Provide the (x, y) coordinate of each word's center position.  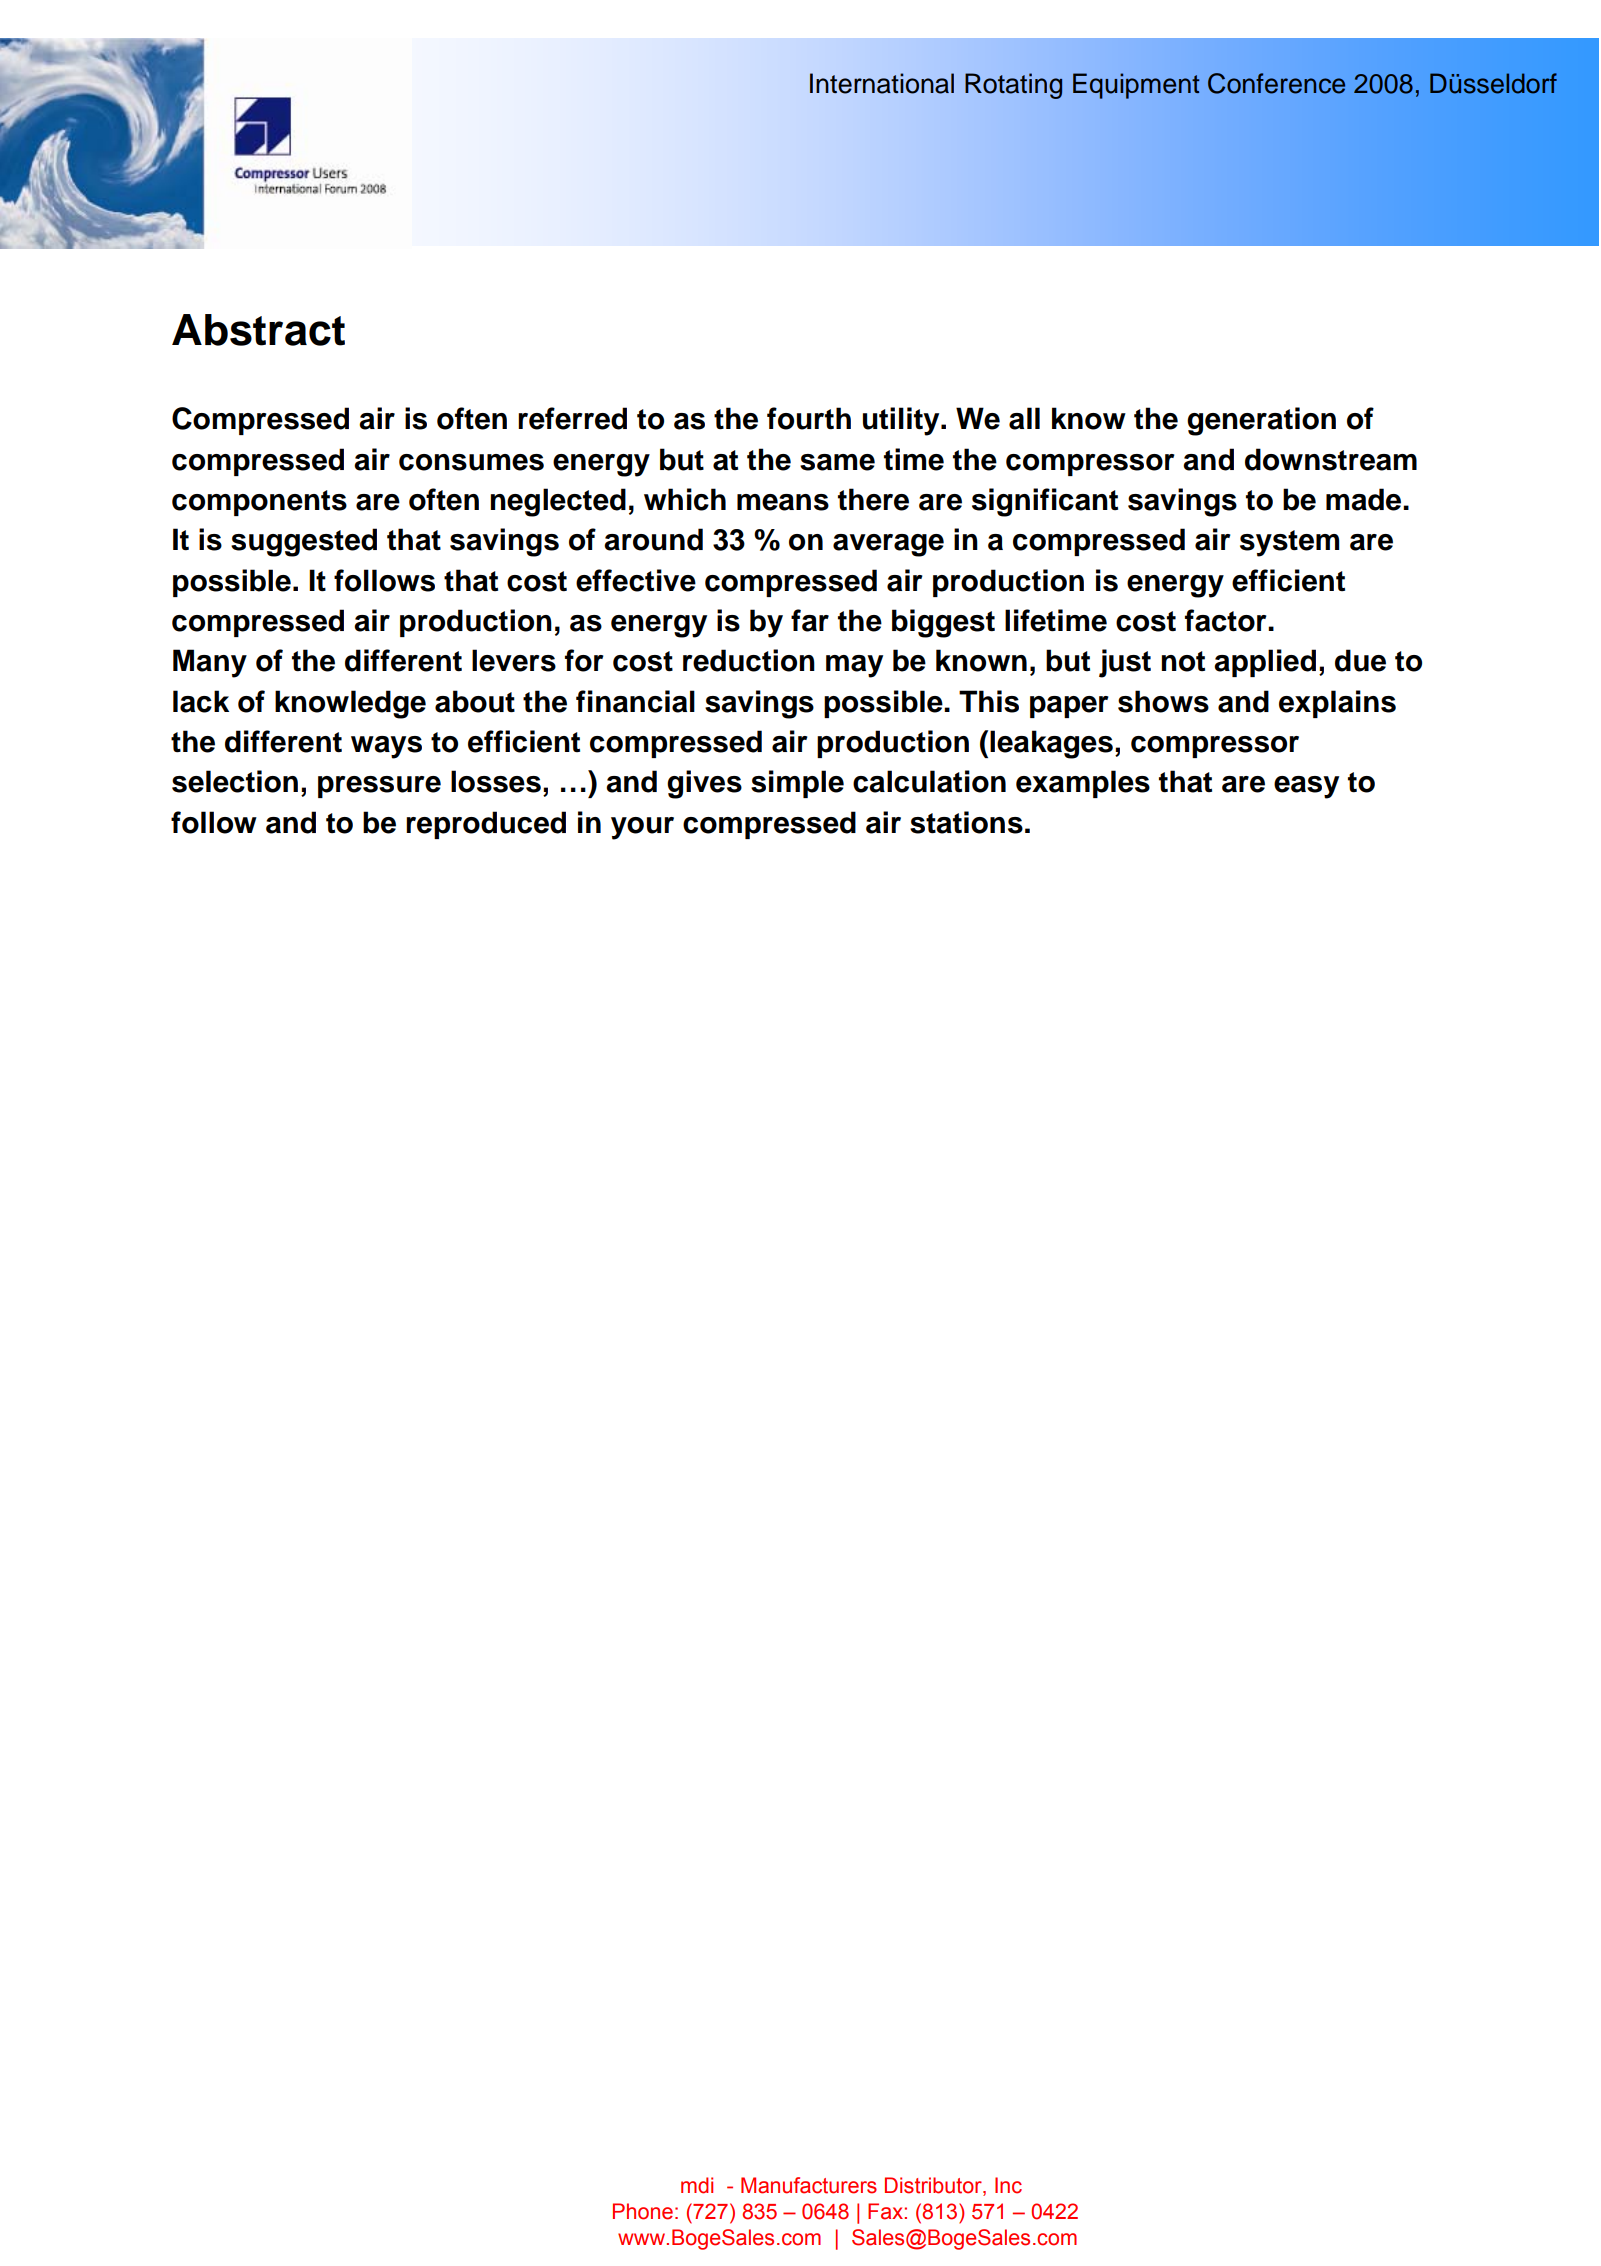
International (882, 83)
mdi (697, 2185)
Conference (1276, 83)
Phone (643, 2211)
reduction (749, 660)
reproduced (486, 825)
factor (1227, 620)
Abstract (258, 330)
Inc (1008, 2185)
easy (1306, 787)
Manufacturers (809, 2185)
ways (386, 747)
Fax (885, 2211)
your (642, 828)
